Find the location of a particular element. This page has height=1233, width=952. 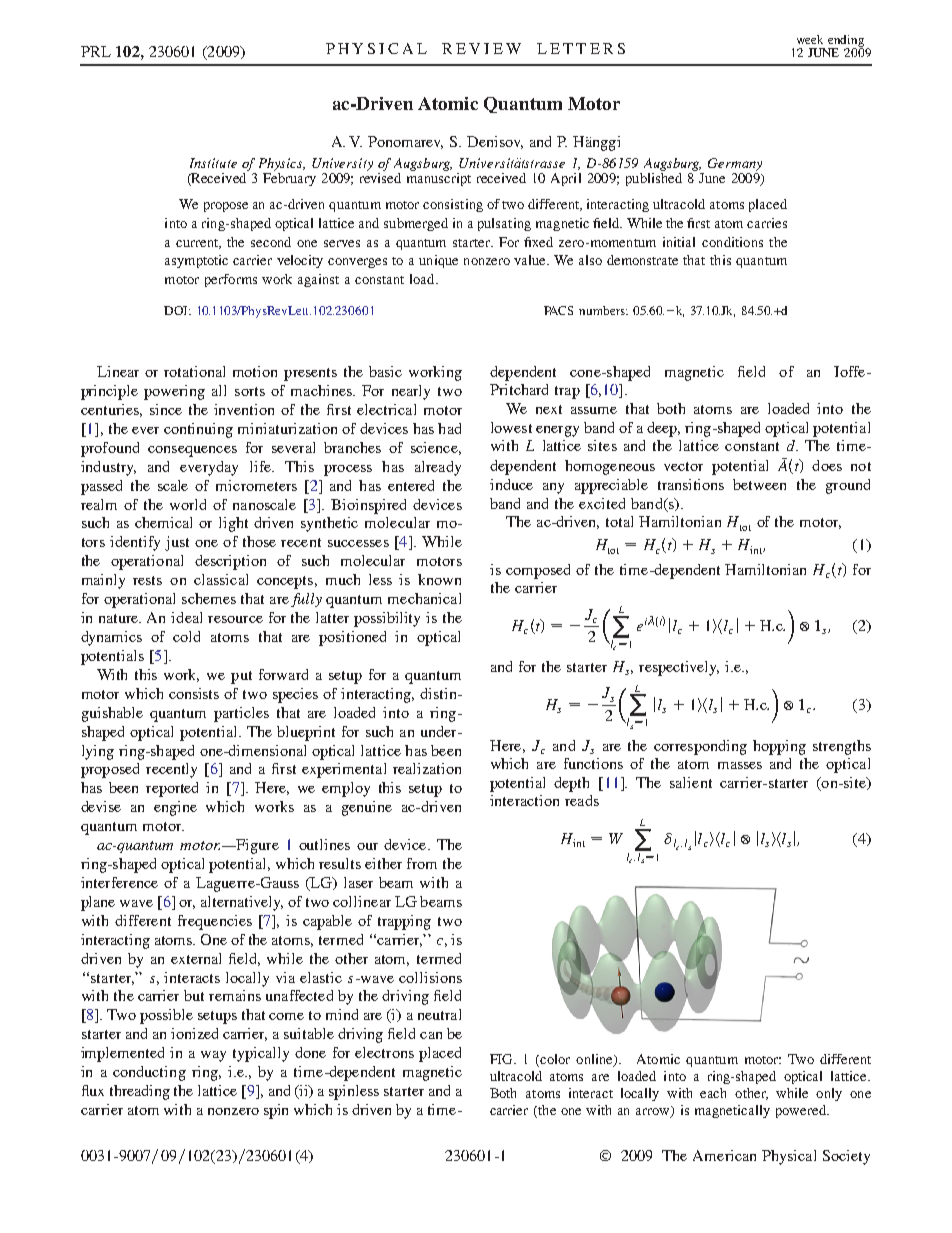

threading is located at coordinates (140, 1092).
